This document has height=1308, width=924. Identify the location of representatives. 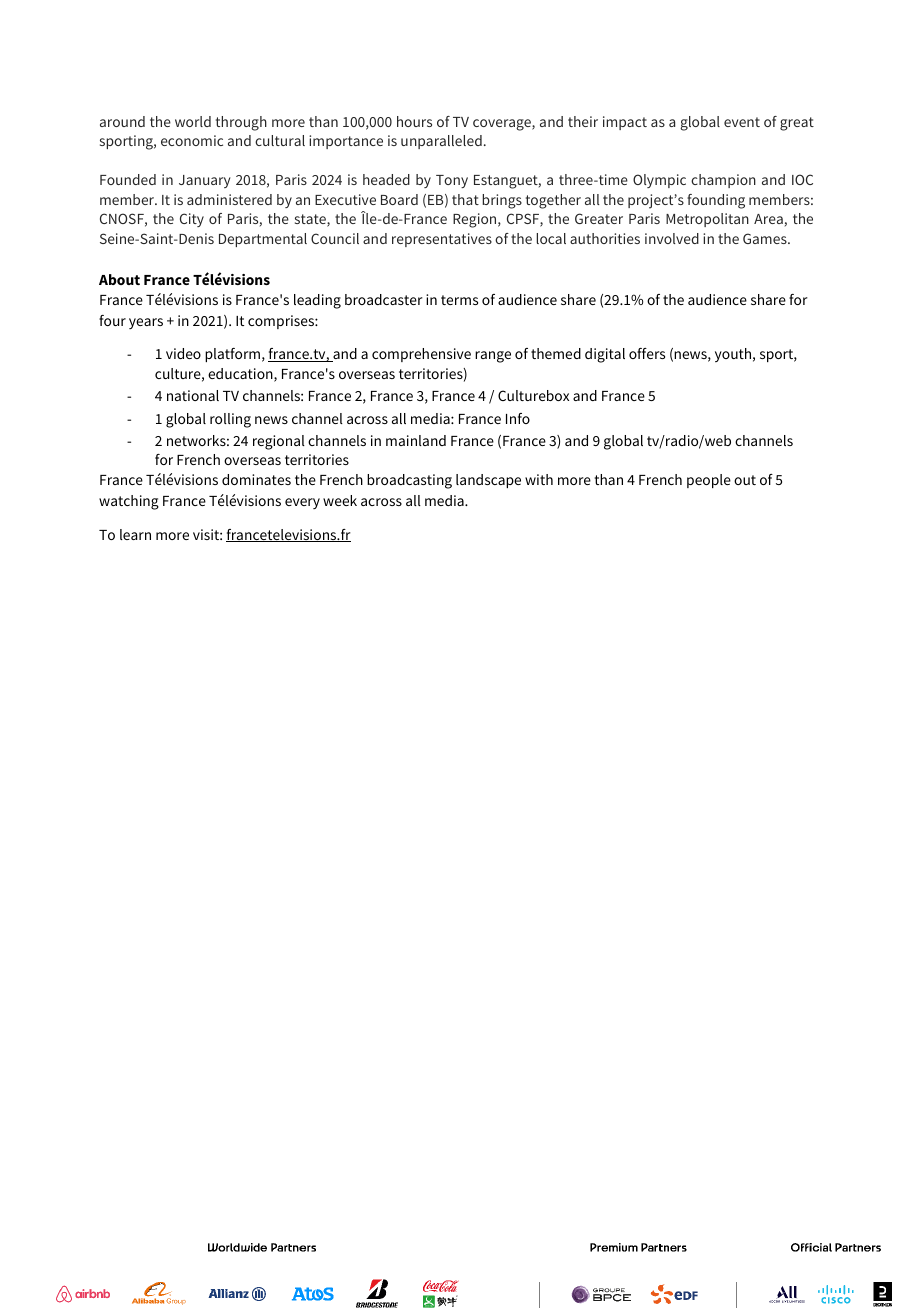
(442, 240).
